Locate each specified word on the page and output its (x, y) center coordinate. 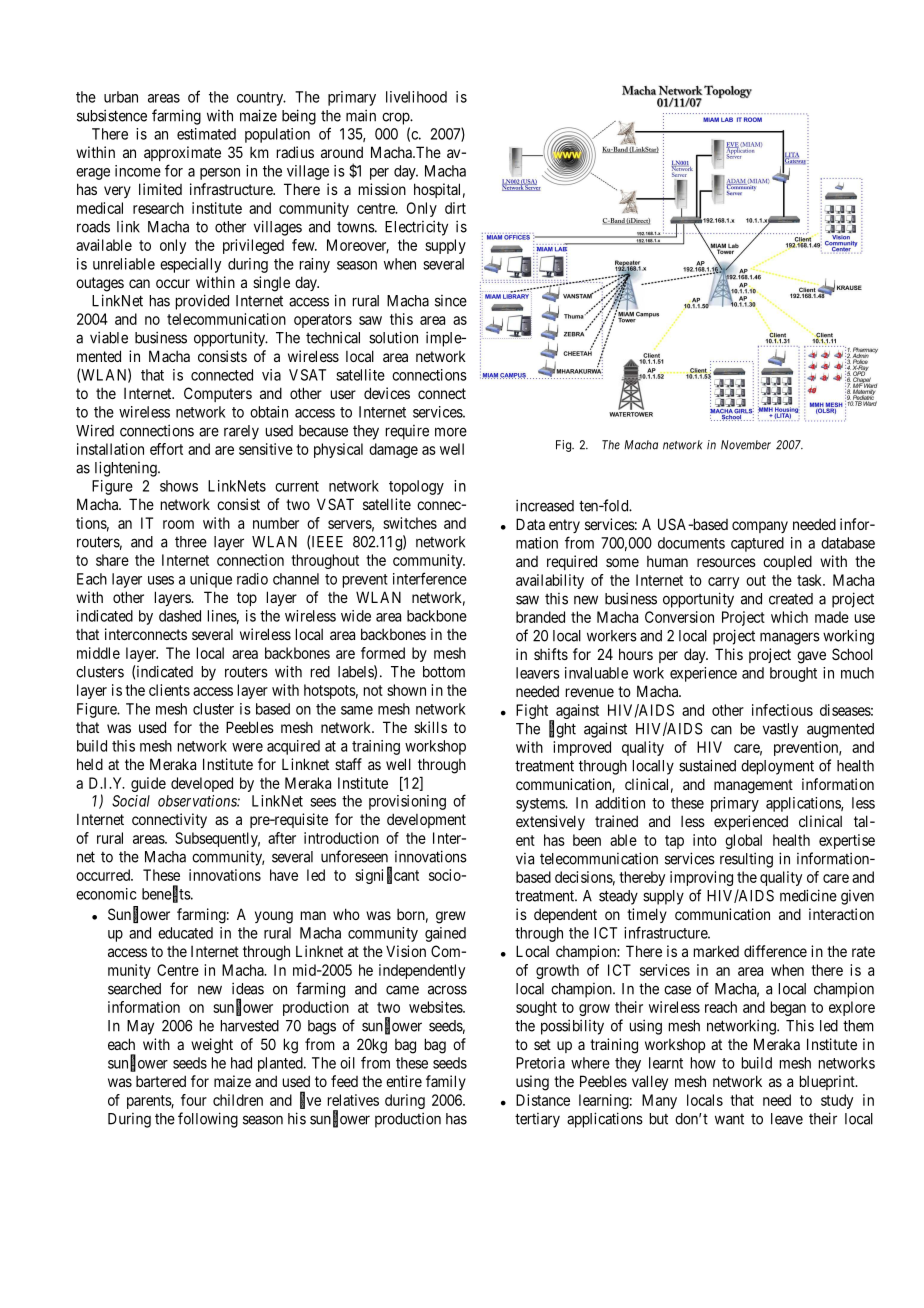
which (789, 617)
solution (393, 337)
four (194, 1100)
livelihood (416, 97)
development (426, 820)
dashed (180, 616)
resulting (746, 860)
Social (131, 801)
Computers (218, 394)
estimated (206, 134)
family (446, 1082)
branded (540, 617)
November (746, 445)
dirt (455, 208)
